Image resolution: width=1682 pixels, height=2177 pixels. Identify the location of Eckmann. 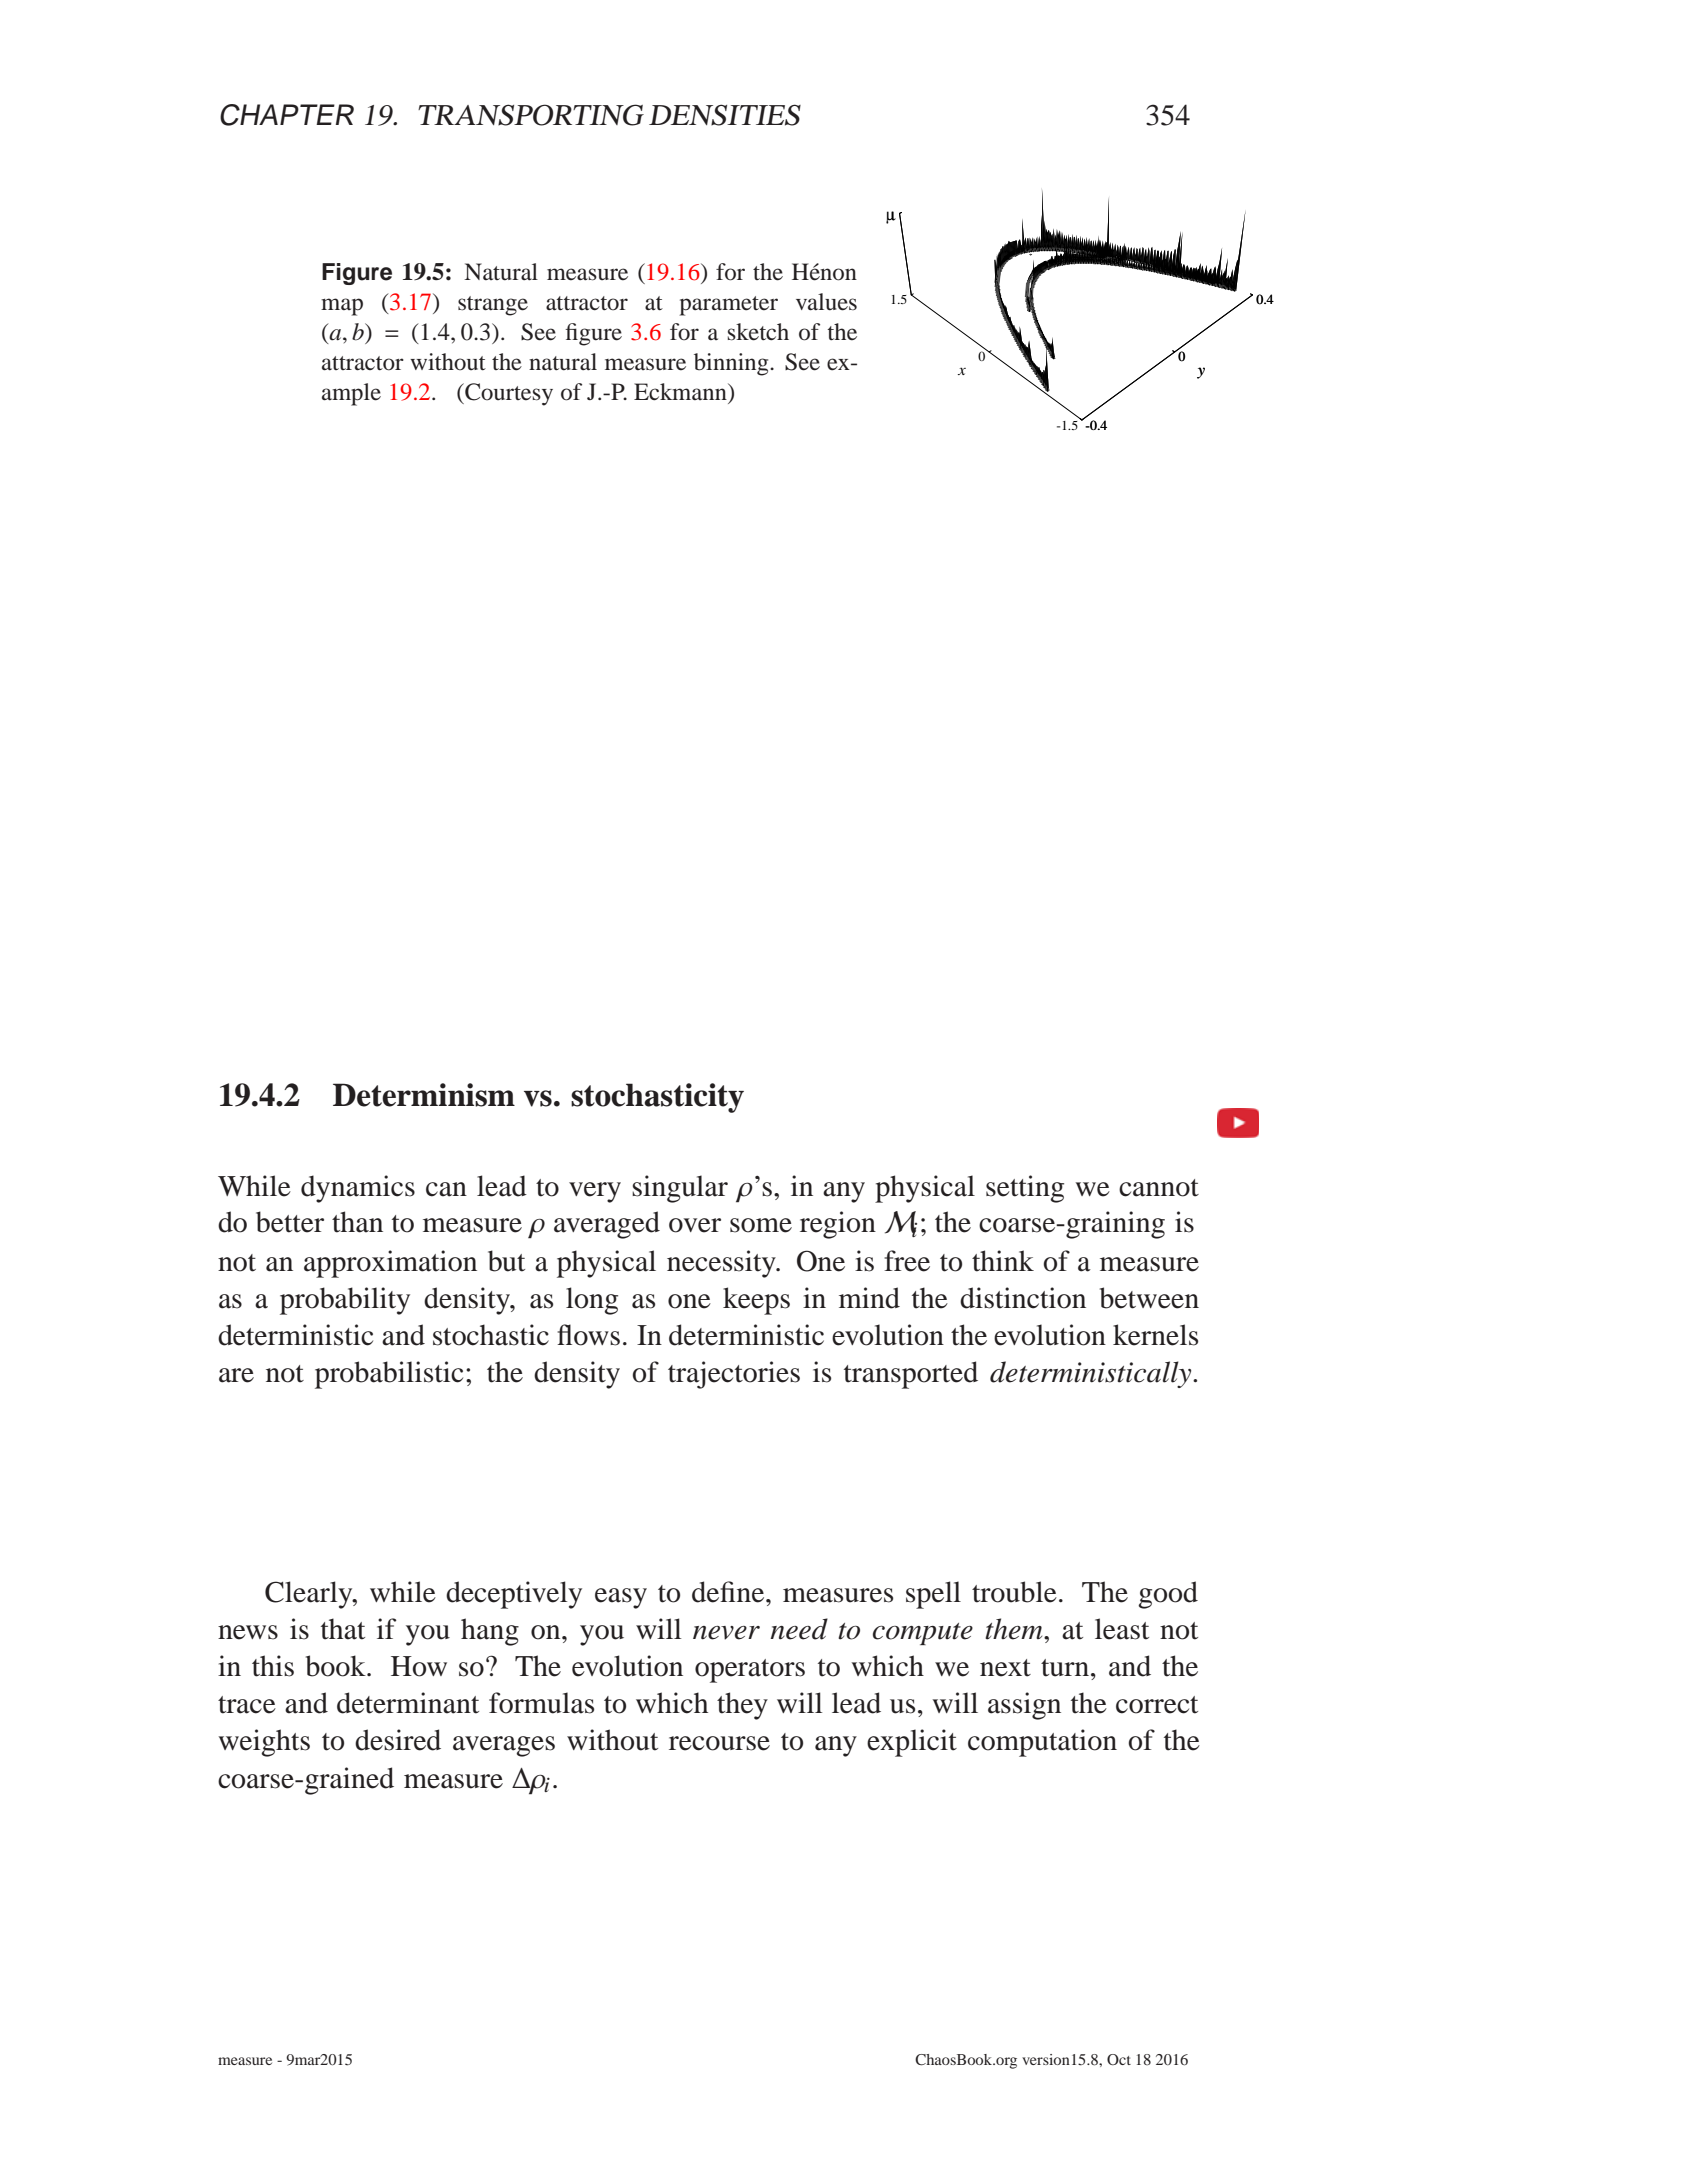
(681, 392).
